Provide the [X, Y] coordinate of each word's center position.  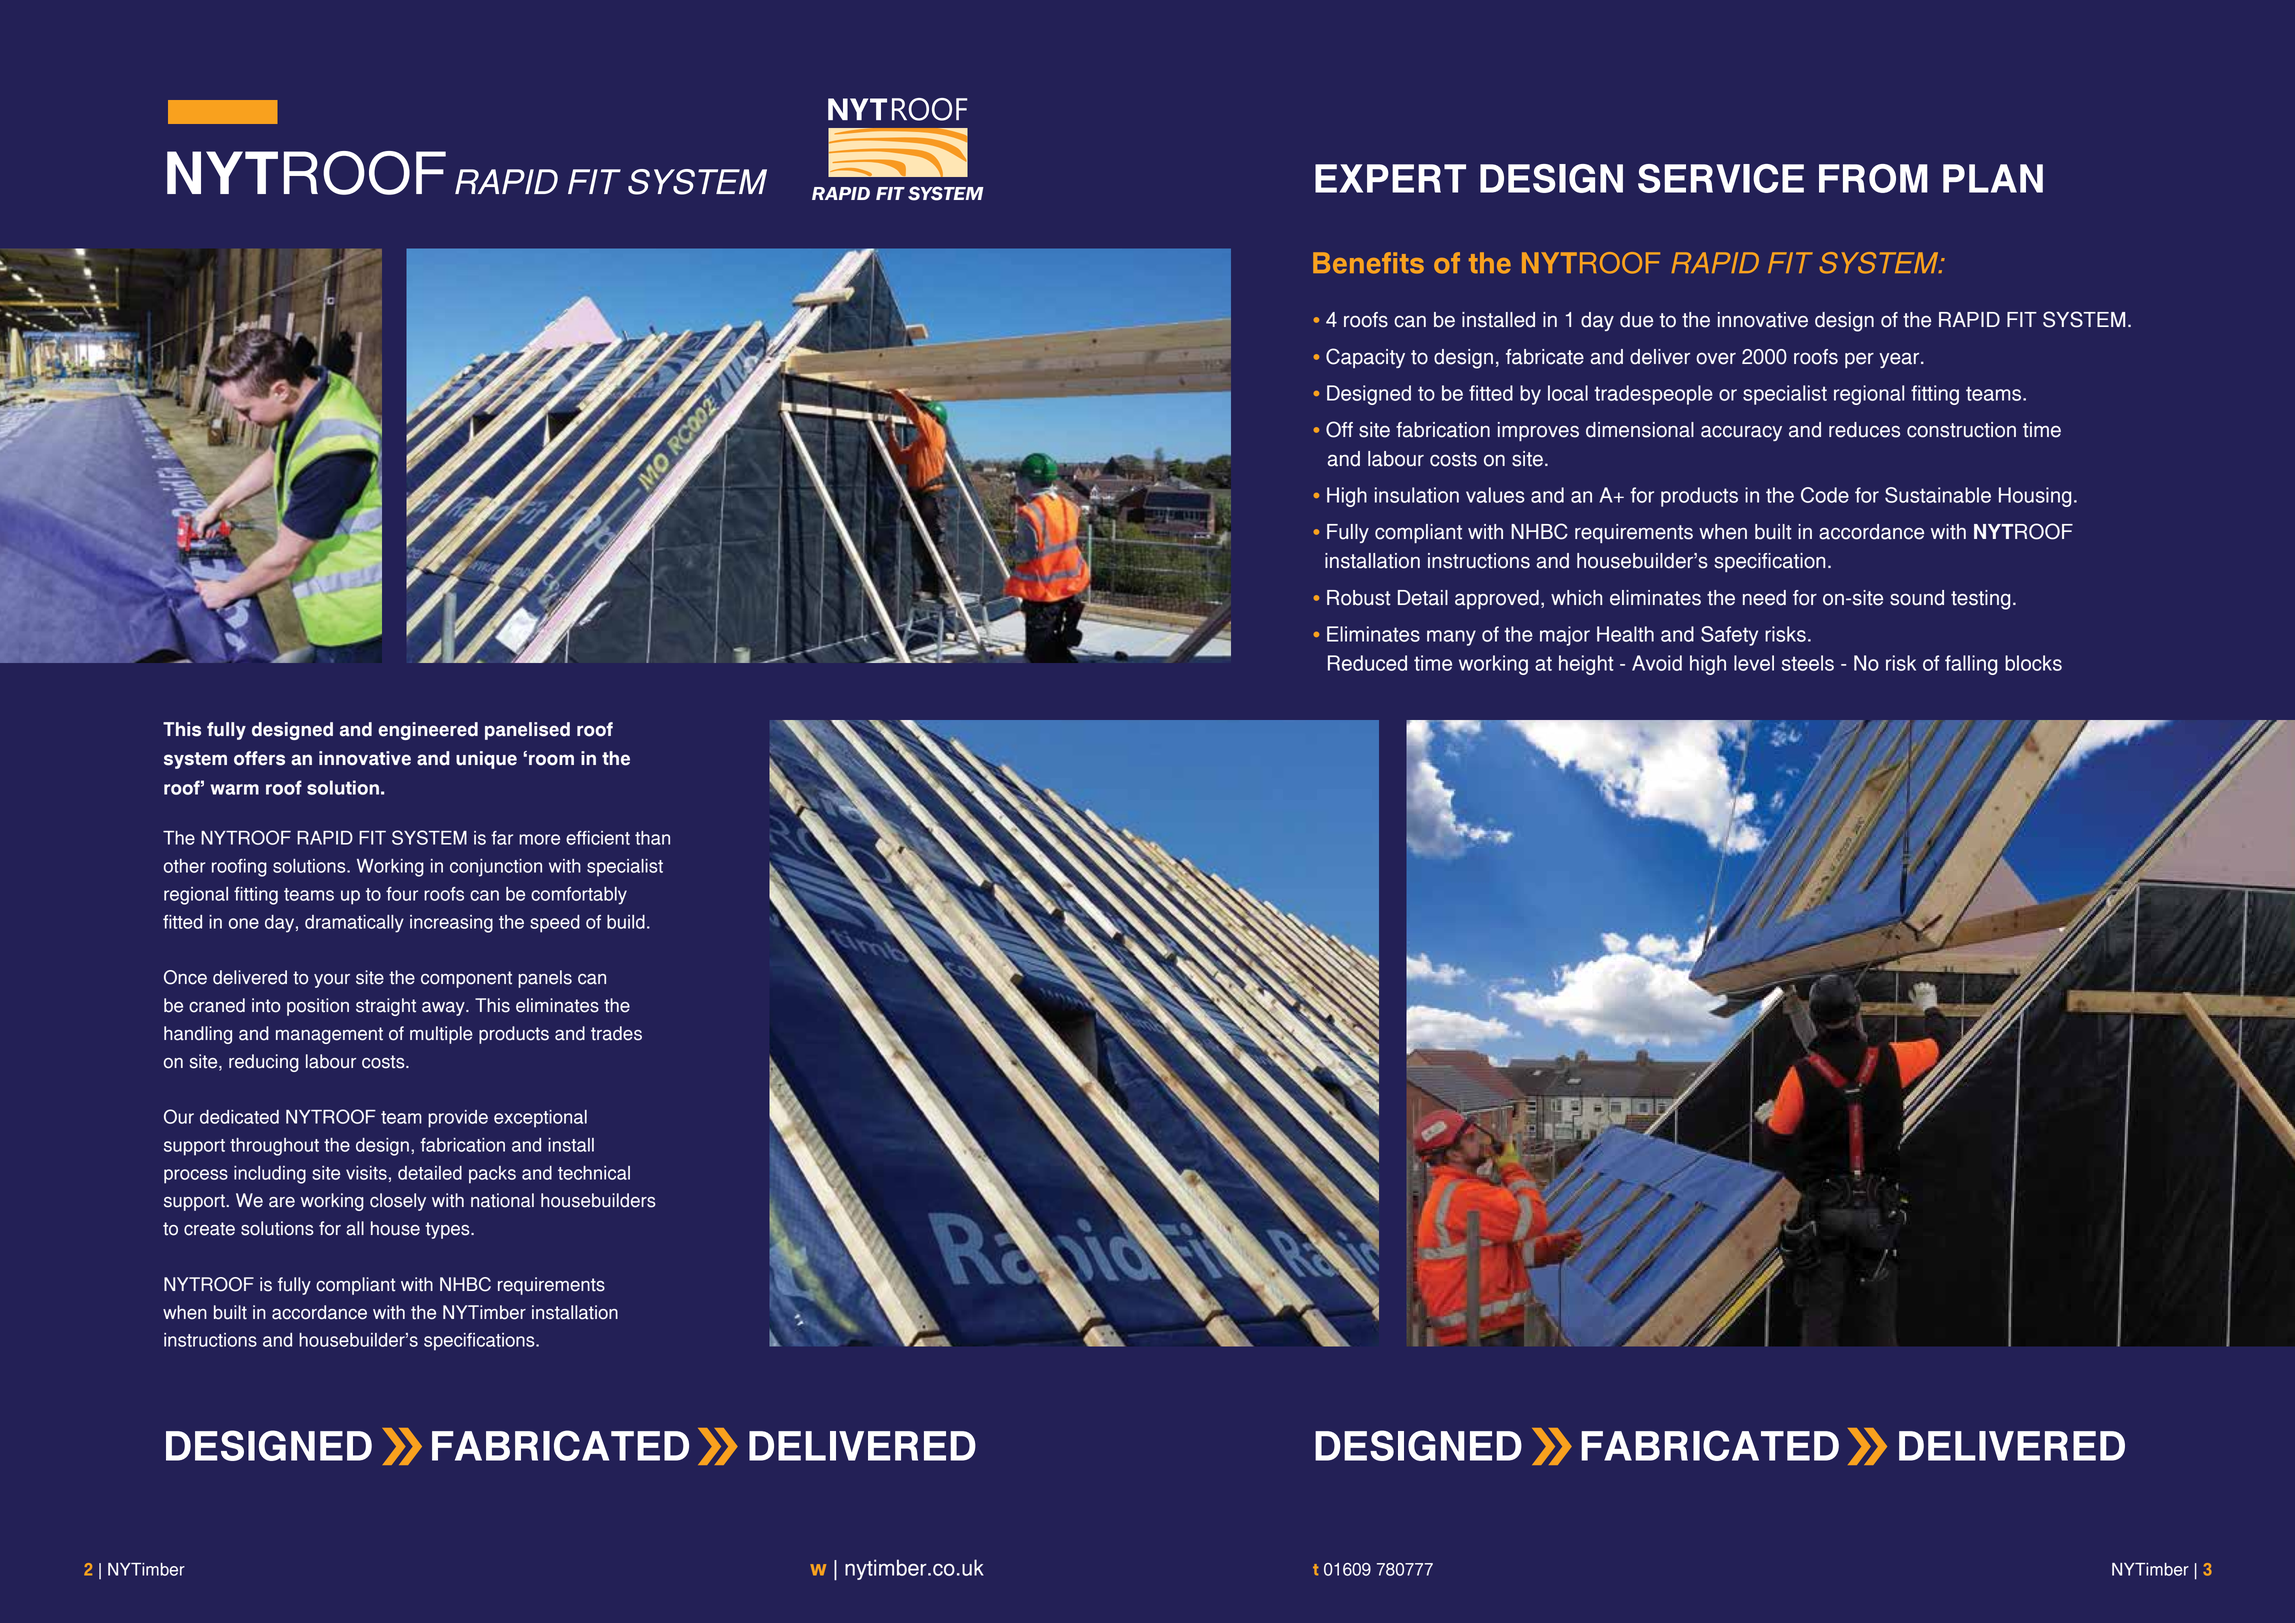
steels [1808, 663]
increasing [451, 924]
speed [555, 924]
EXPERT [1390, 178]
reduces [1864, 430]
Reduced [1367, 663]
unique [486, 760]
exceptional [540, 1119]
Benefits [1368, 263]
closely [398, 1202]
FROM [1873, 178]
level [1754, 663]
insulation [1417, 495]
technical [594, 1173]
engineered [428, 731]
